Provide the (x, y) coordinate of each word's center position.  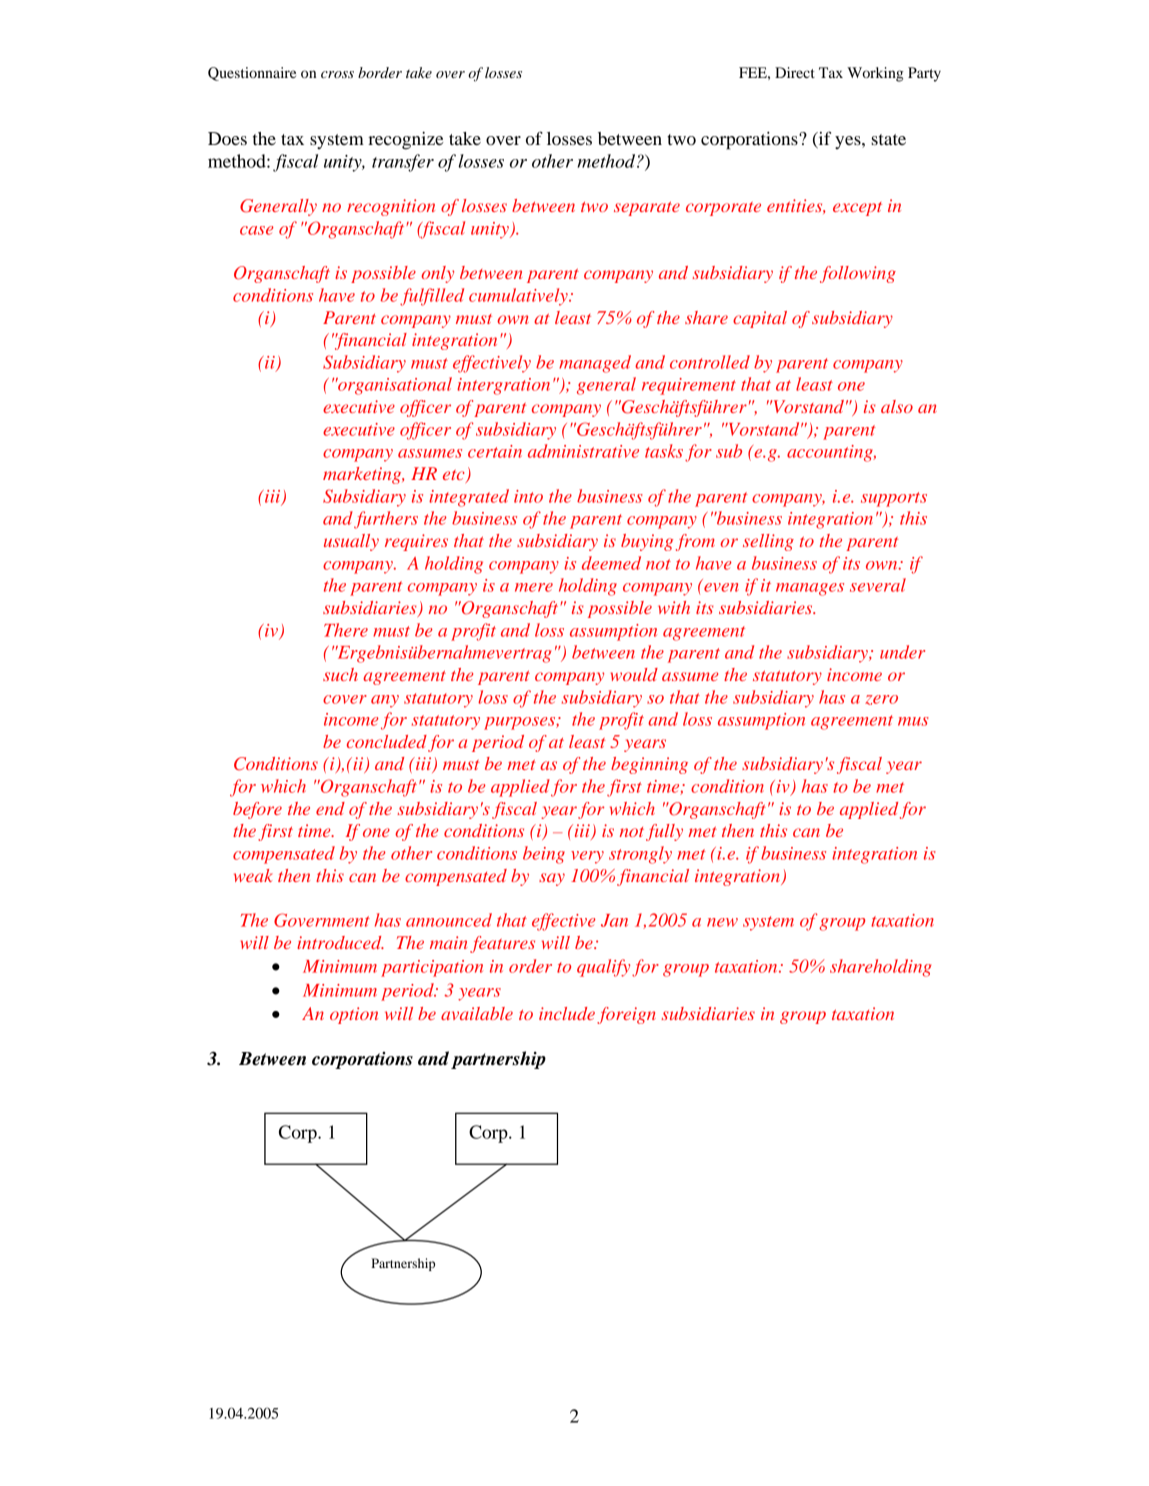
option (354, 1015)
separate (647, 209)
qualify (603, 968)
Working (875, 74)
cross (337, 74)
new (722, 922)
